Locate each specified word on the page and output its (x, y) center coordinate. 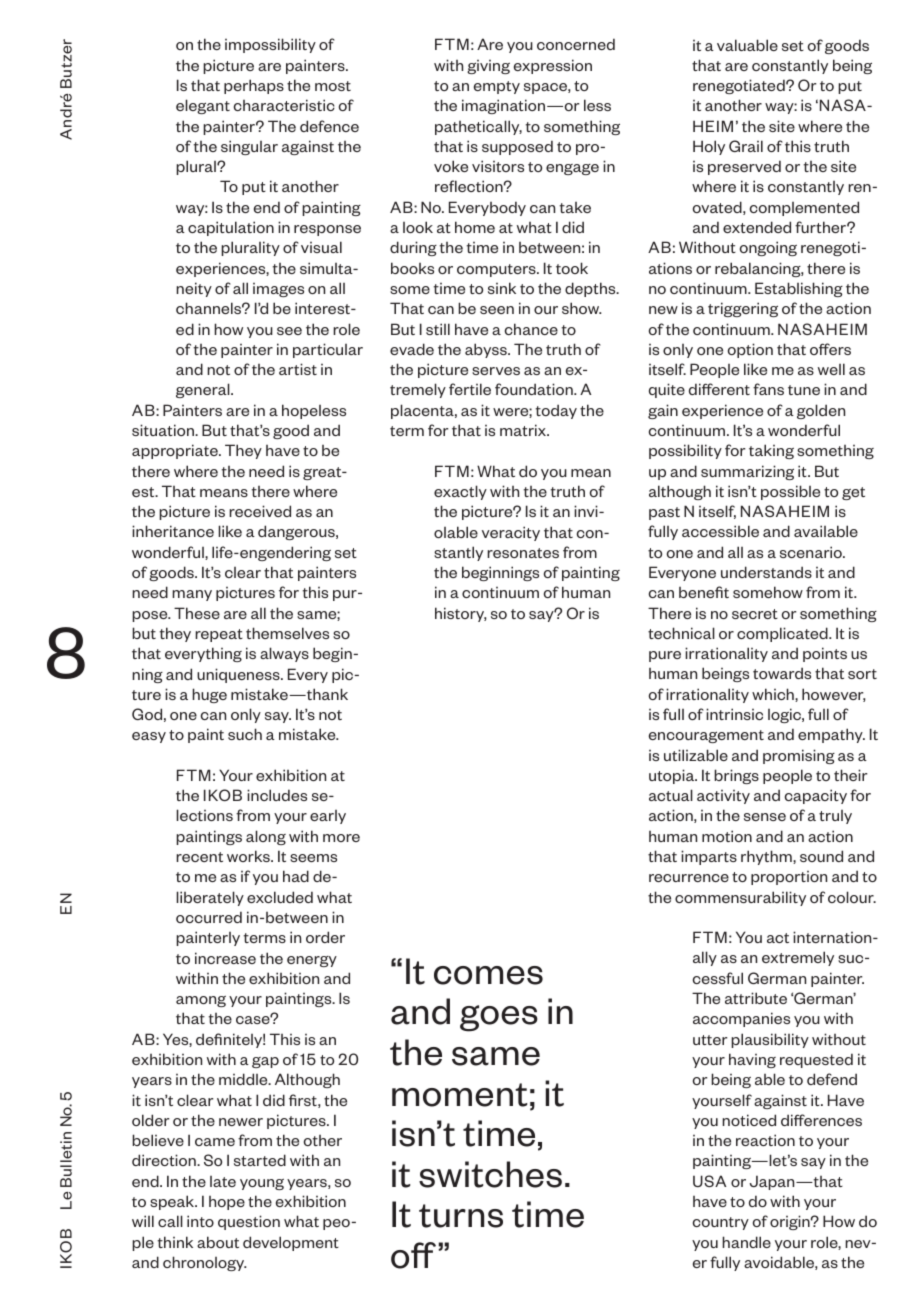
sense (765, 817)
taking (771, 451)
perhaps (254, 86)
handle (746, 1242)
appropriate (176, 451)
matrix (524, 430)
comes (488, 975)
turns (461, 1216)
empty (497, 87)
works (249, 856)
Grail (746, 146)
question (249, 1222)
